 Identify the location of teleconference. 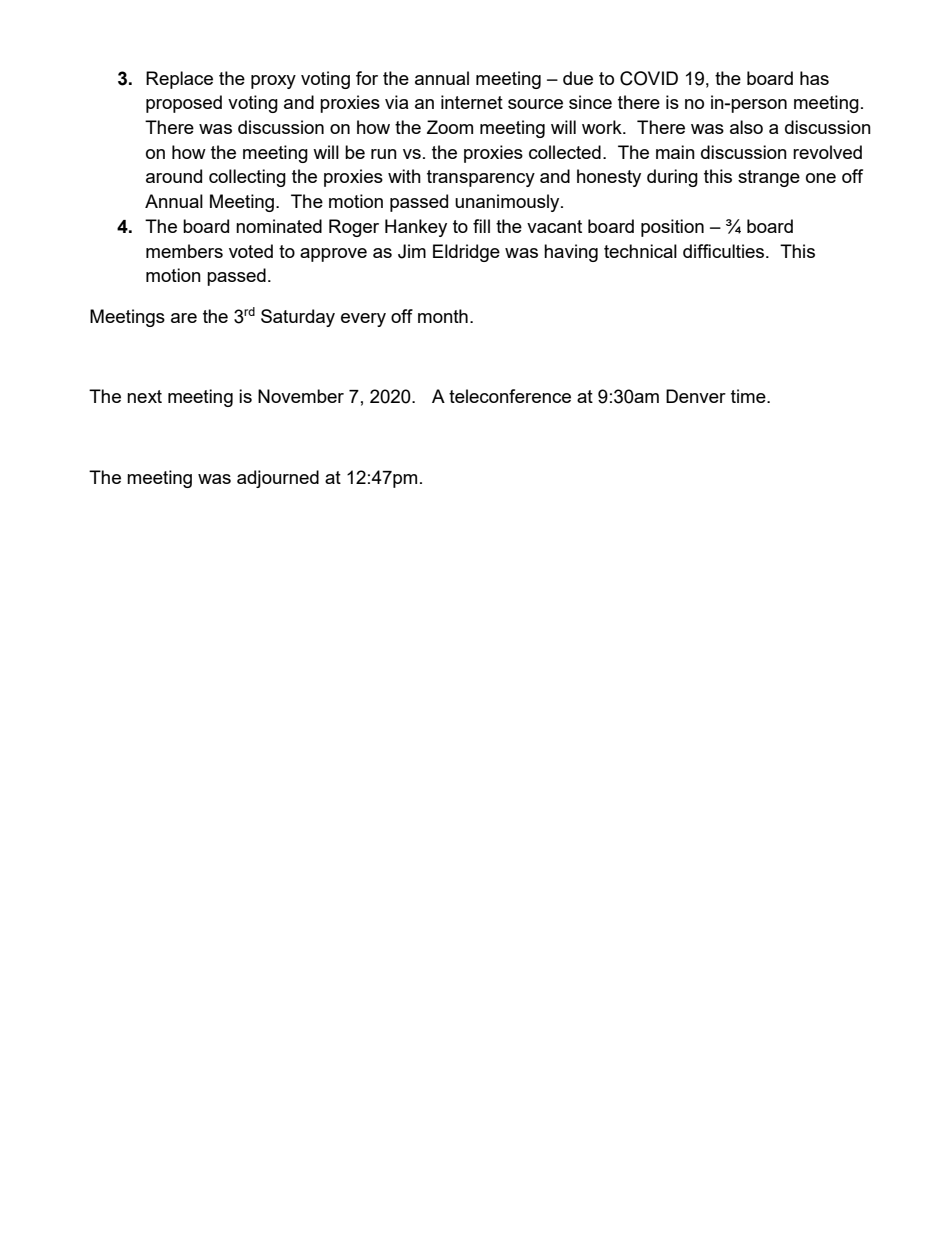
(510, 396).
